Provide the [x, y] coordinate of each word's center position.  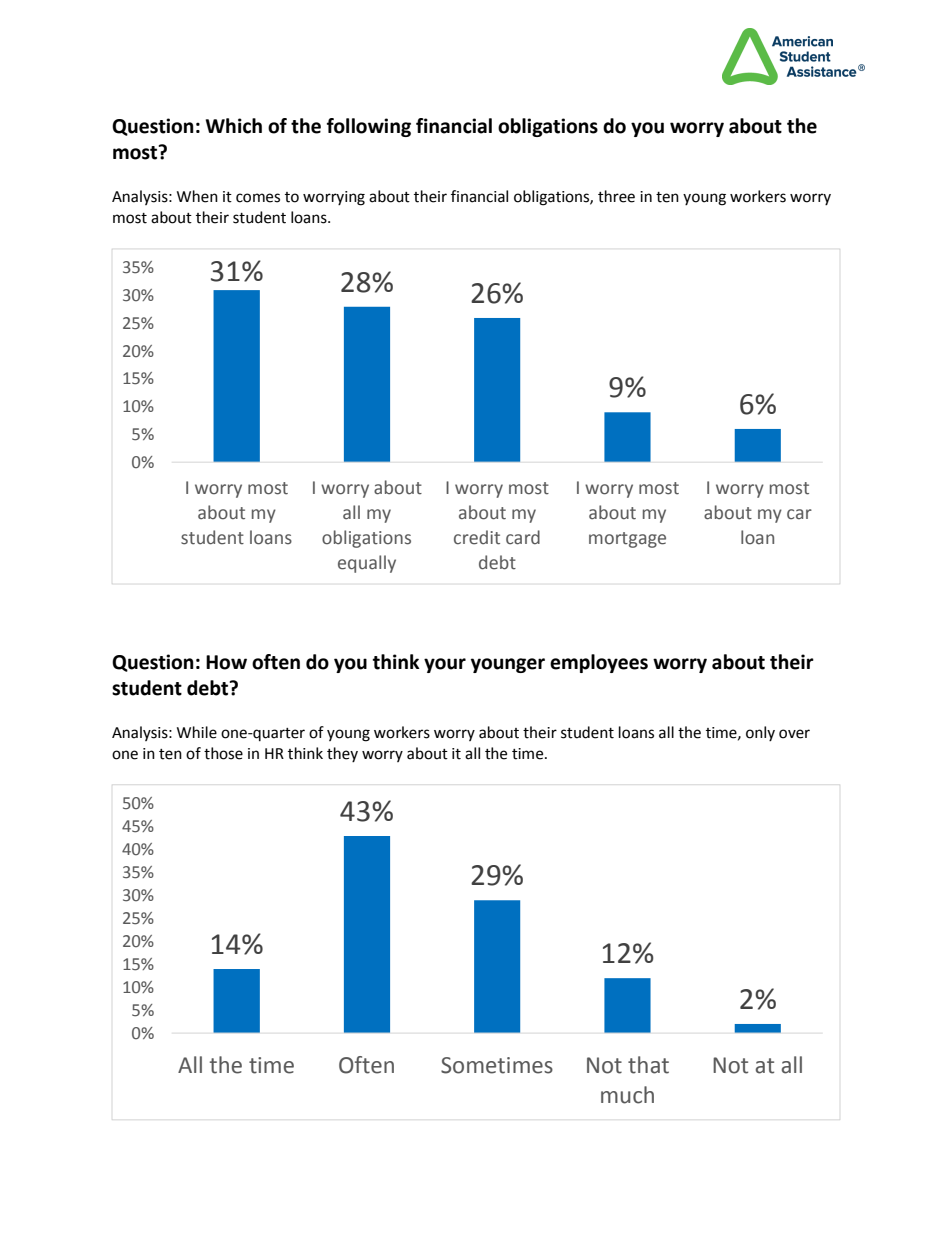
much [627, 1095]
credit [477, 537]
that [648, 1065]
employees [599, 663]
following [369, 127]
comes [258, 198]
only [760, 733]
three [616, 196]
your [445, 665]
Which [234, 126]
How [226, 662]
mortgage [627, 540]
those [223, 753]
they [342, 754]
